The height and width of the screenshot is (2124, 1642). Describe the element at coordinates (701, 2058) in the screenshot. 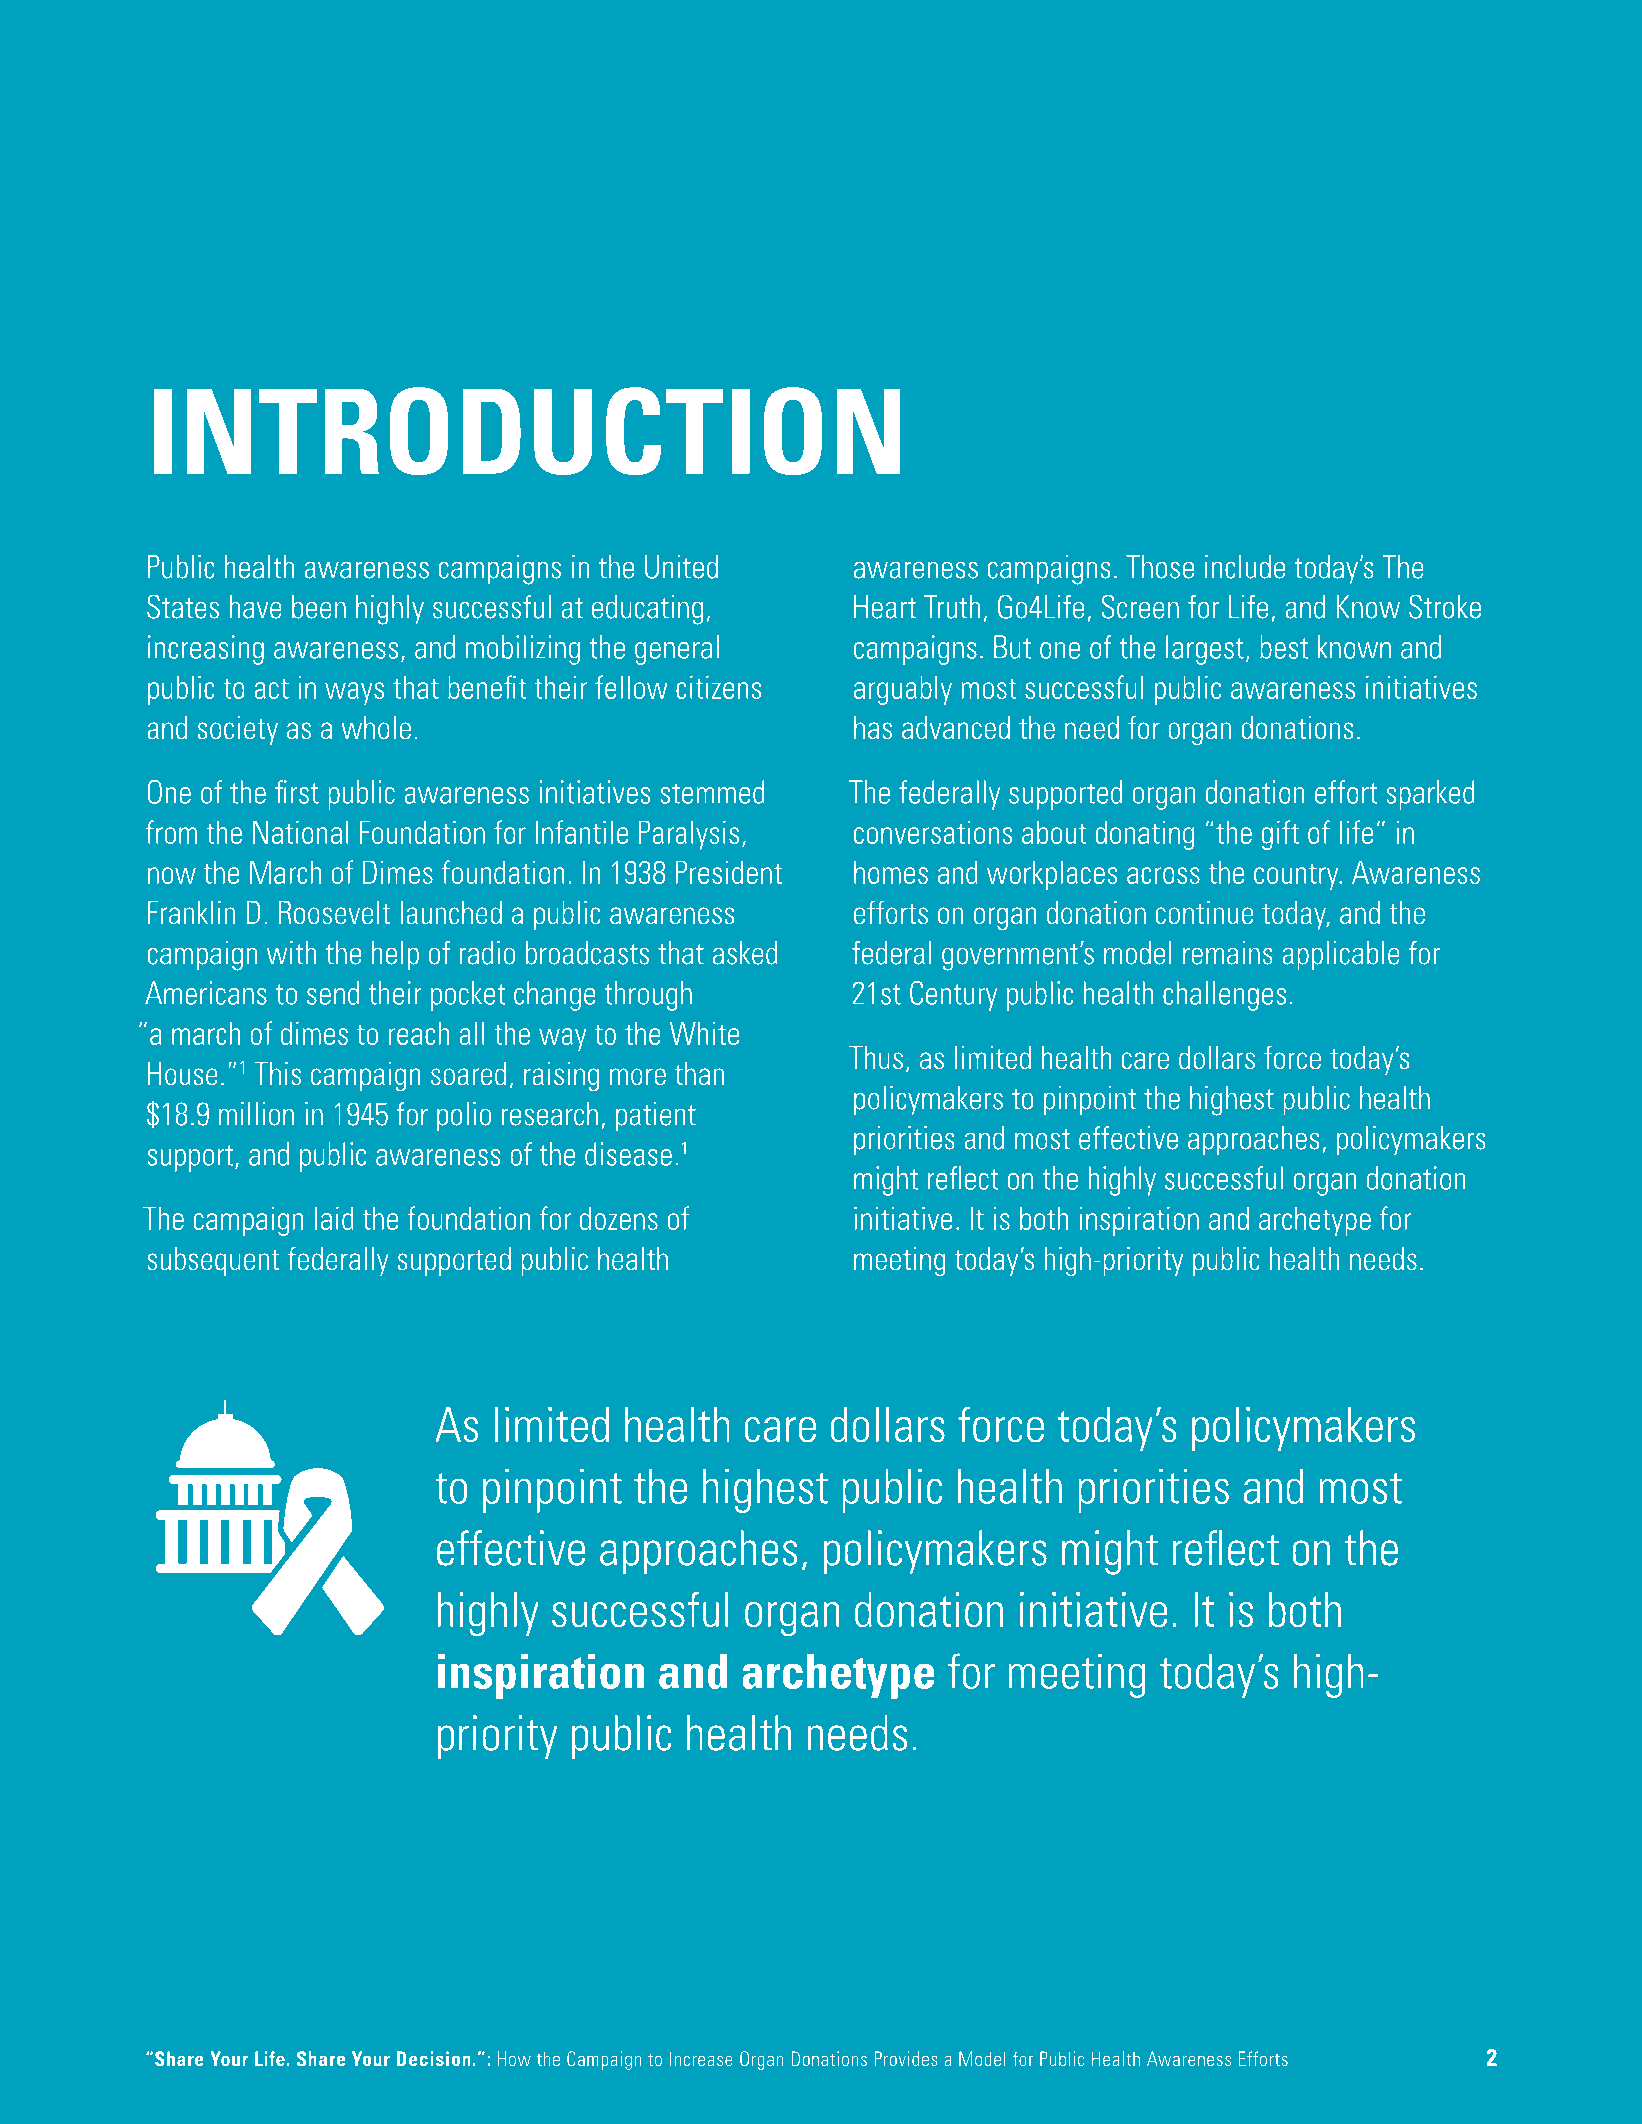

I see `Increase` at that location.
